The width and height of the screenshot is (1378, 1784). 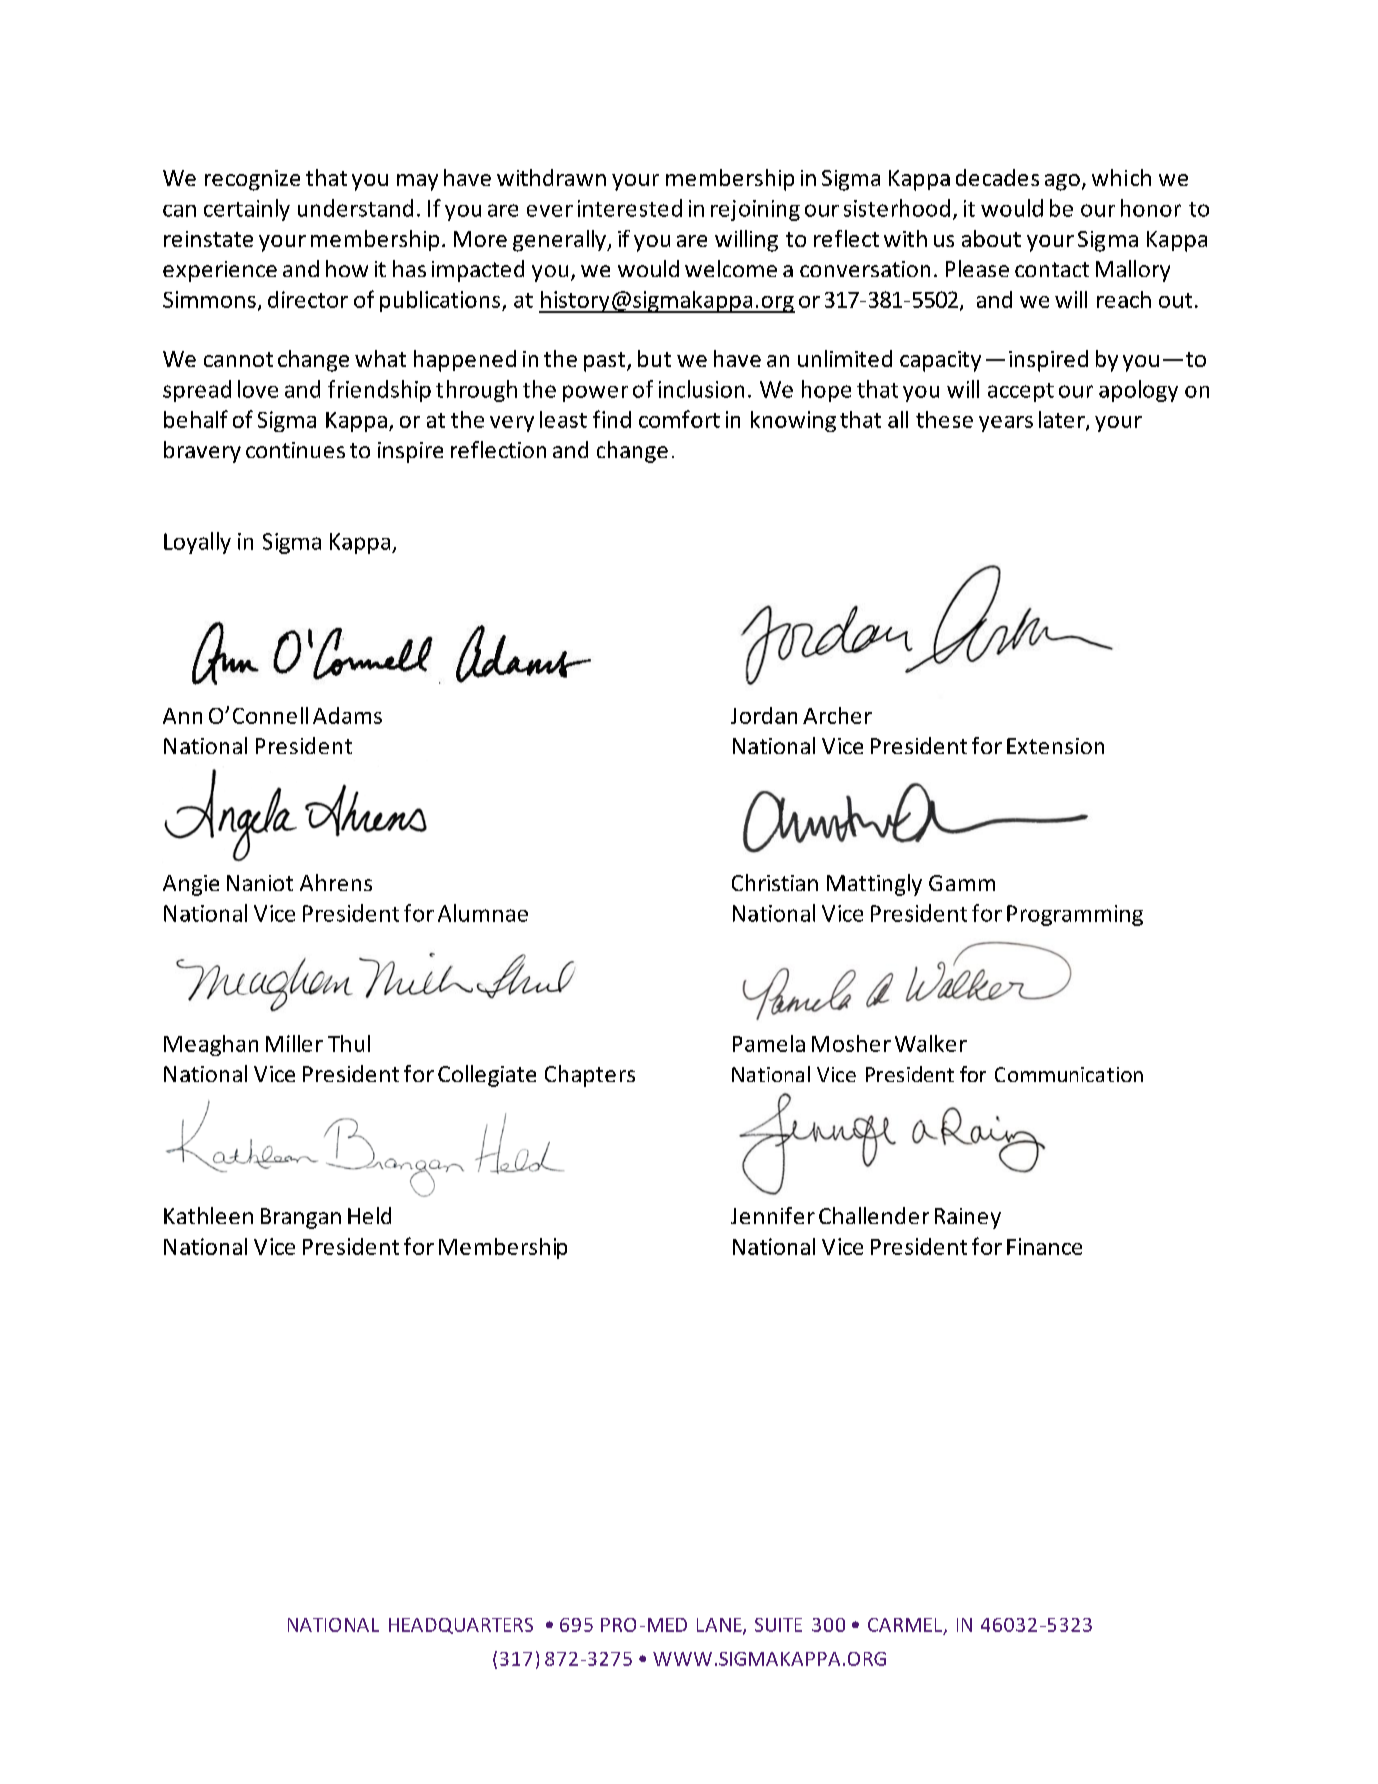 What do you see at coordinates (355, 208) in the screenshot?
I see `understand` at bounding box center [355, 208].
